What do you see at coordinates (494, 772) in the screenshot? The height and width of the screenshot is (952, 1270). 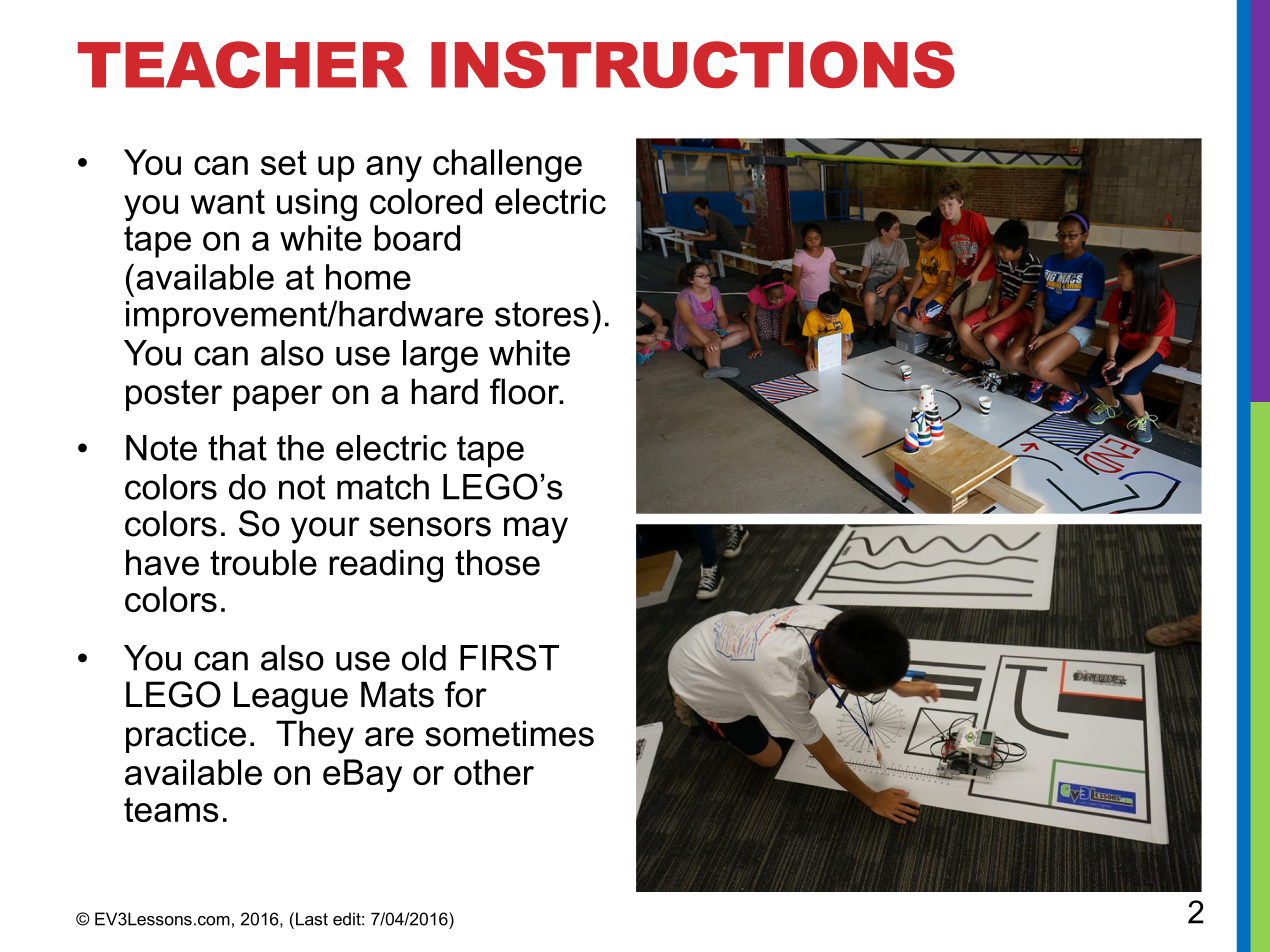 I see `other` at bounding box center [494, 772].
